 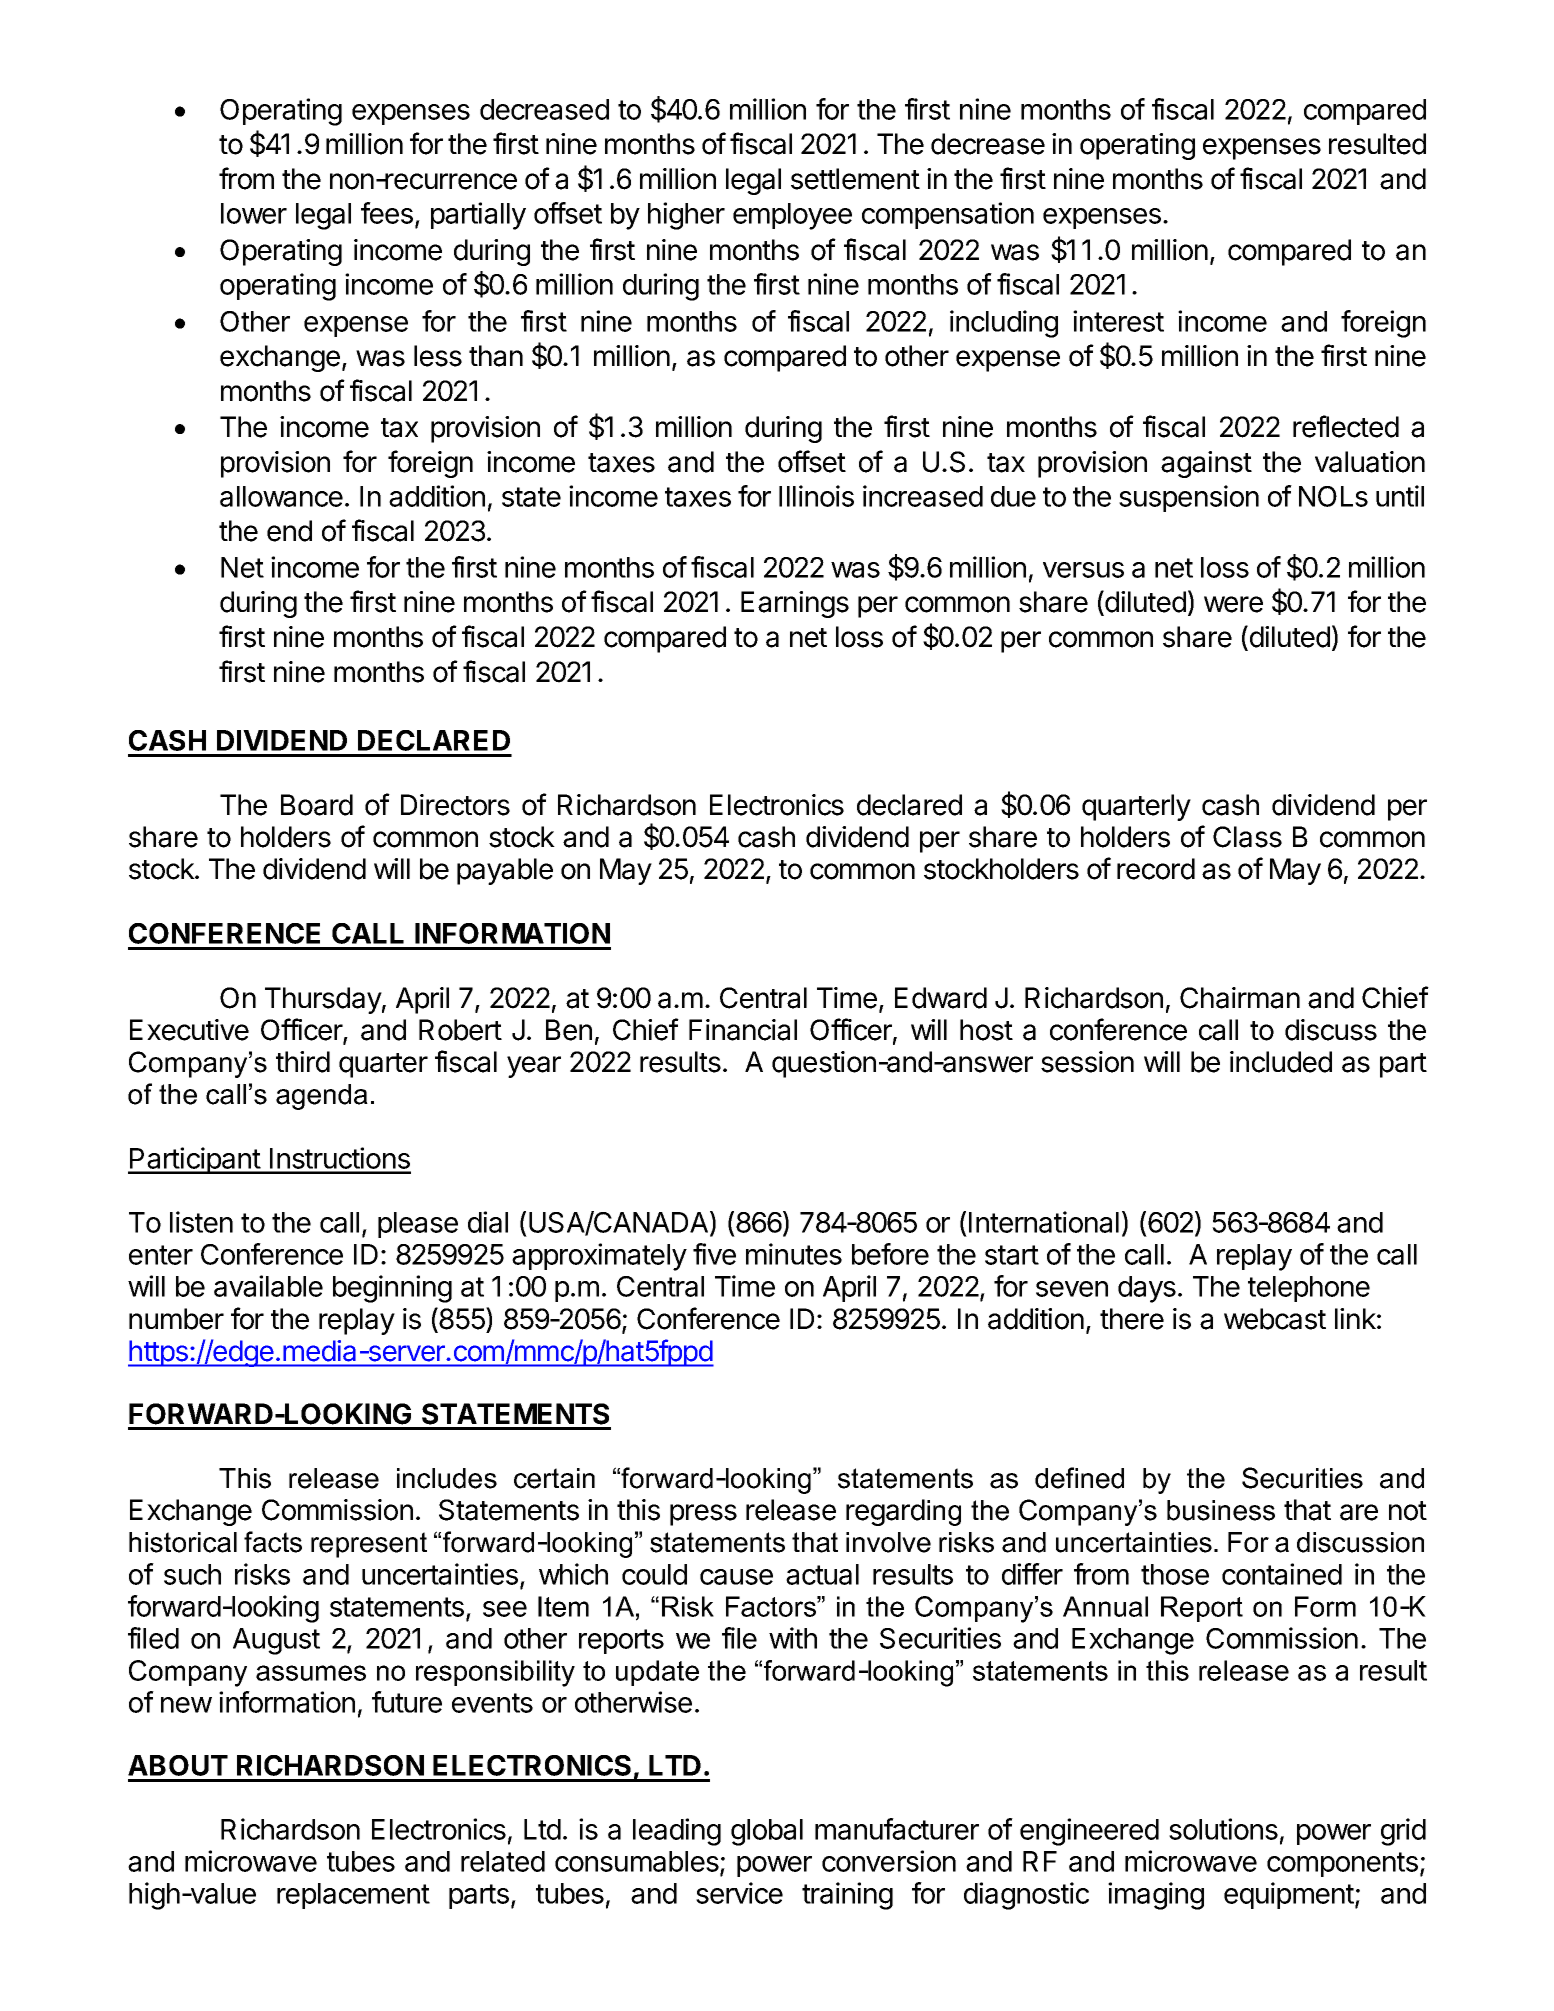 I want to click on employee, so click(x=792, y=216).
